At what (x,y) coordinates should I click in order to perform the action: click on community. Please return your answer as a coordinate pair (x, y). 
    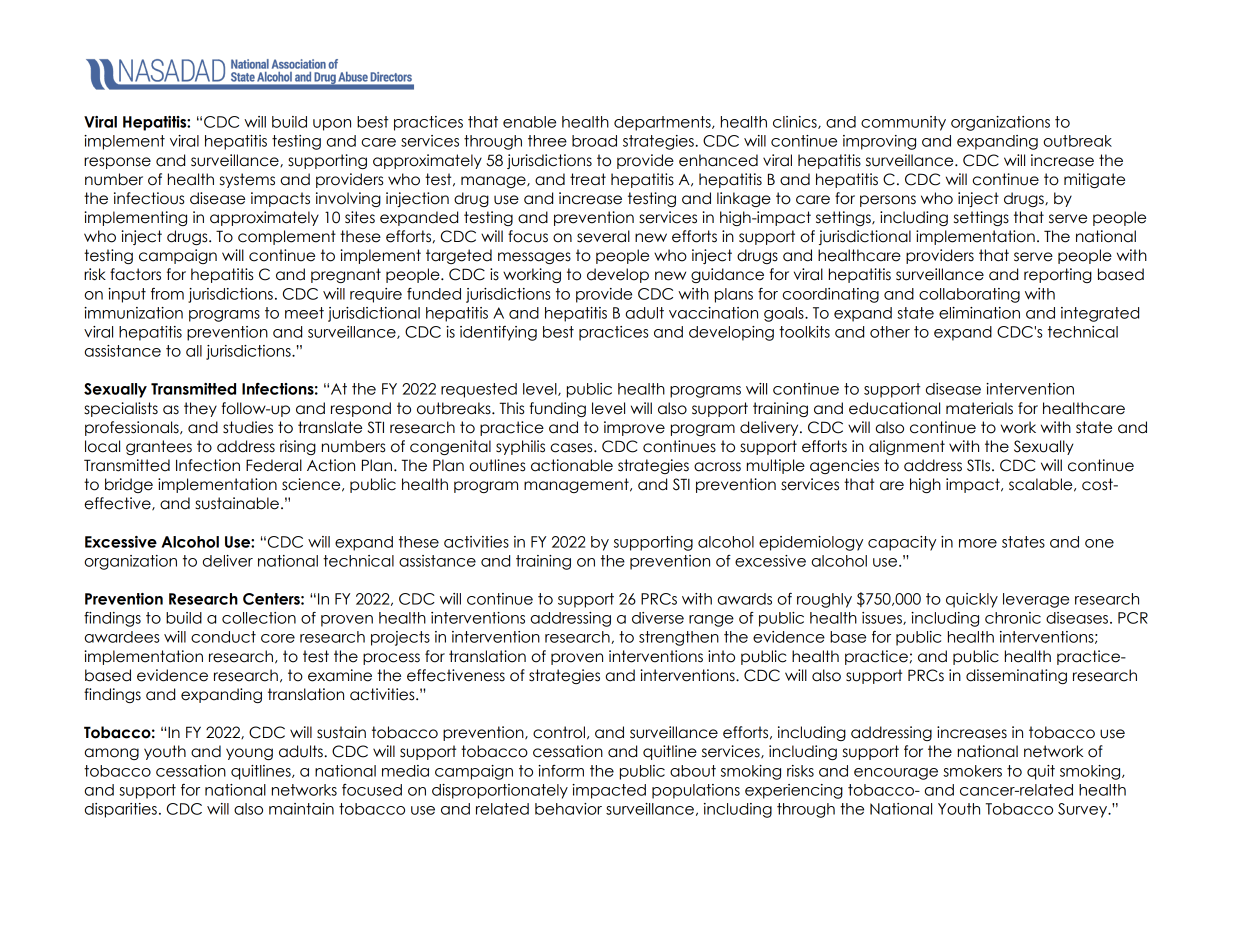
    Looking at the image, I should click on (903, 123).
